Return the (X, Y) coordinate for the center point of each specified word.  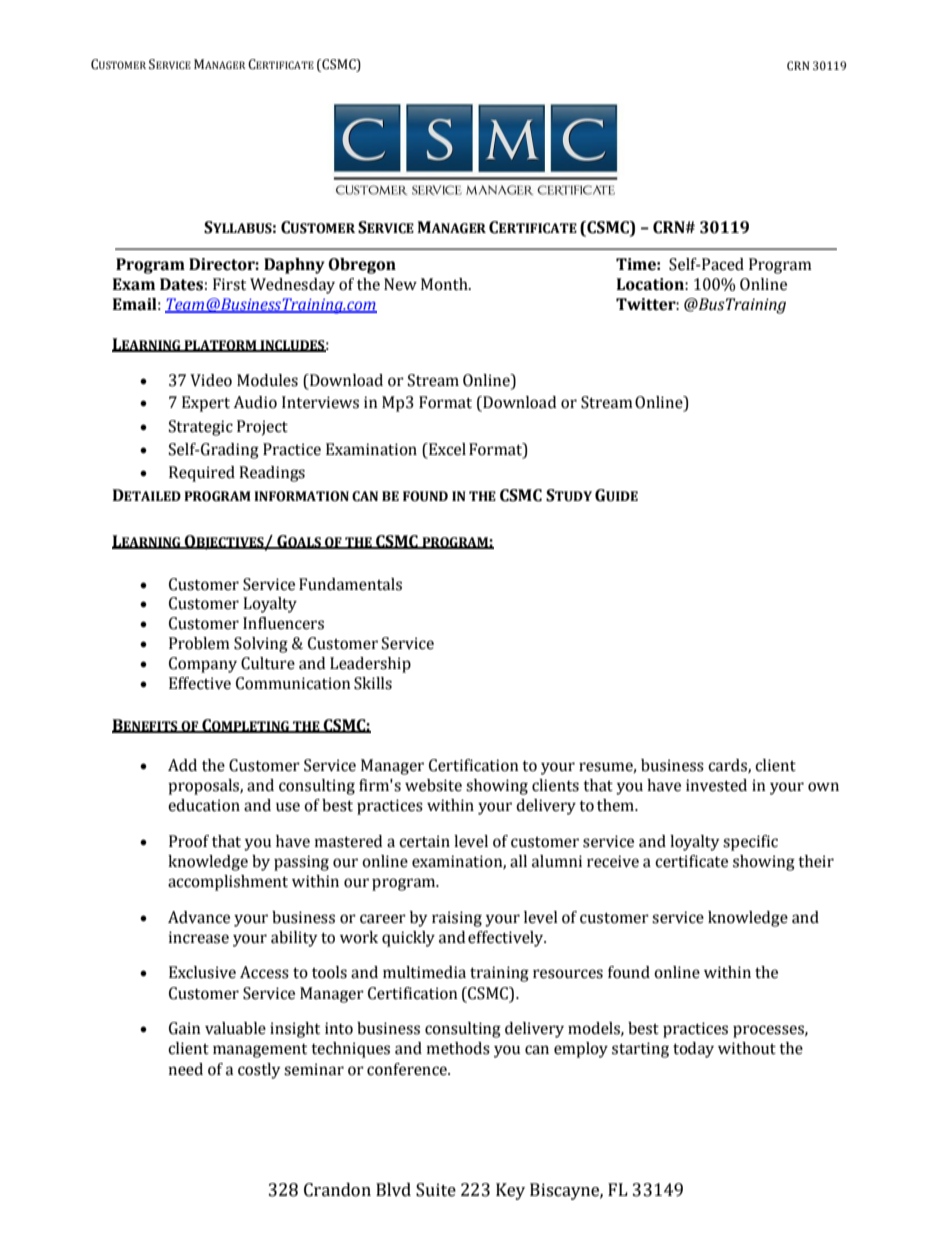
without (747, 1048)
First (229, 284)
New (400, 284)
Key (510, 1191)
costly (259, 1071)
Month (445, 284)
